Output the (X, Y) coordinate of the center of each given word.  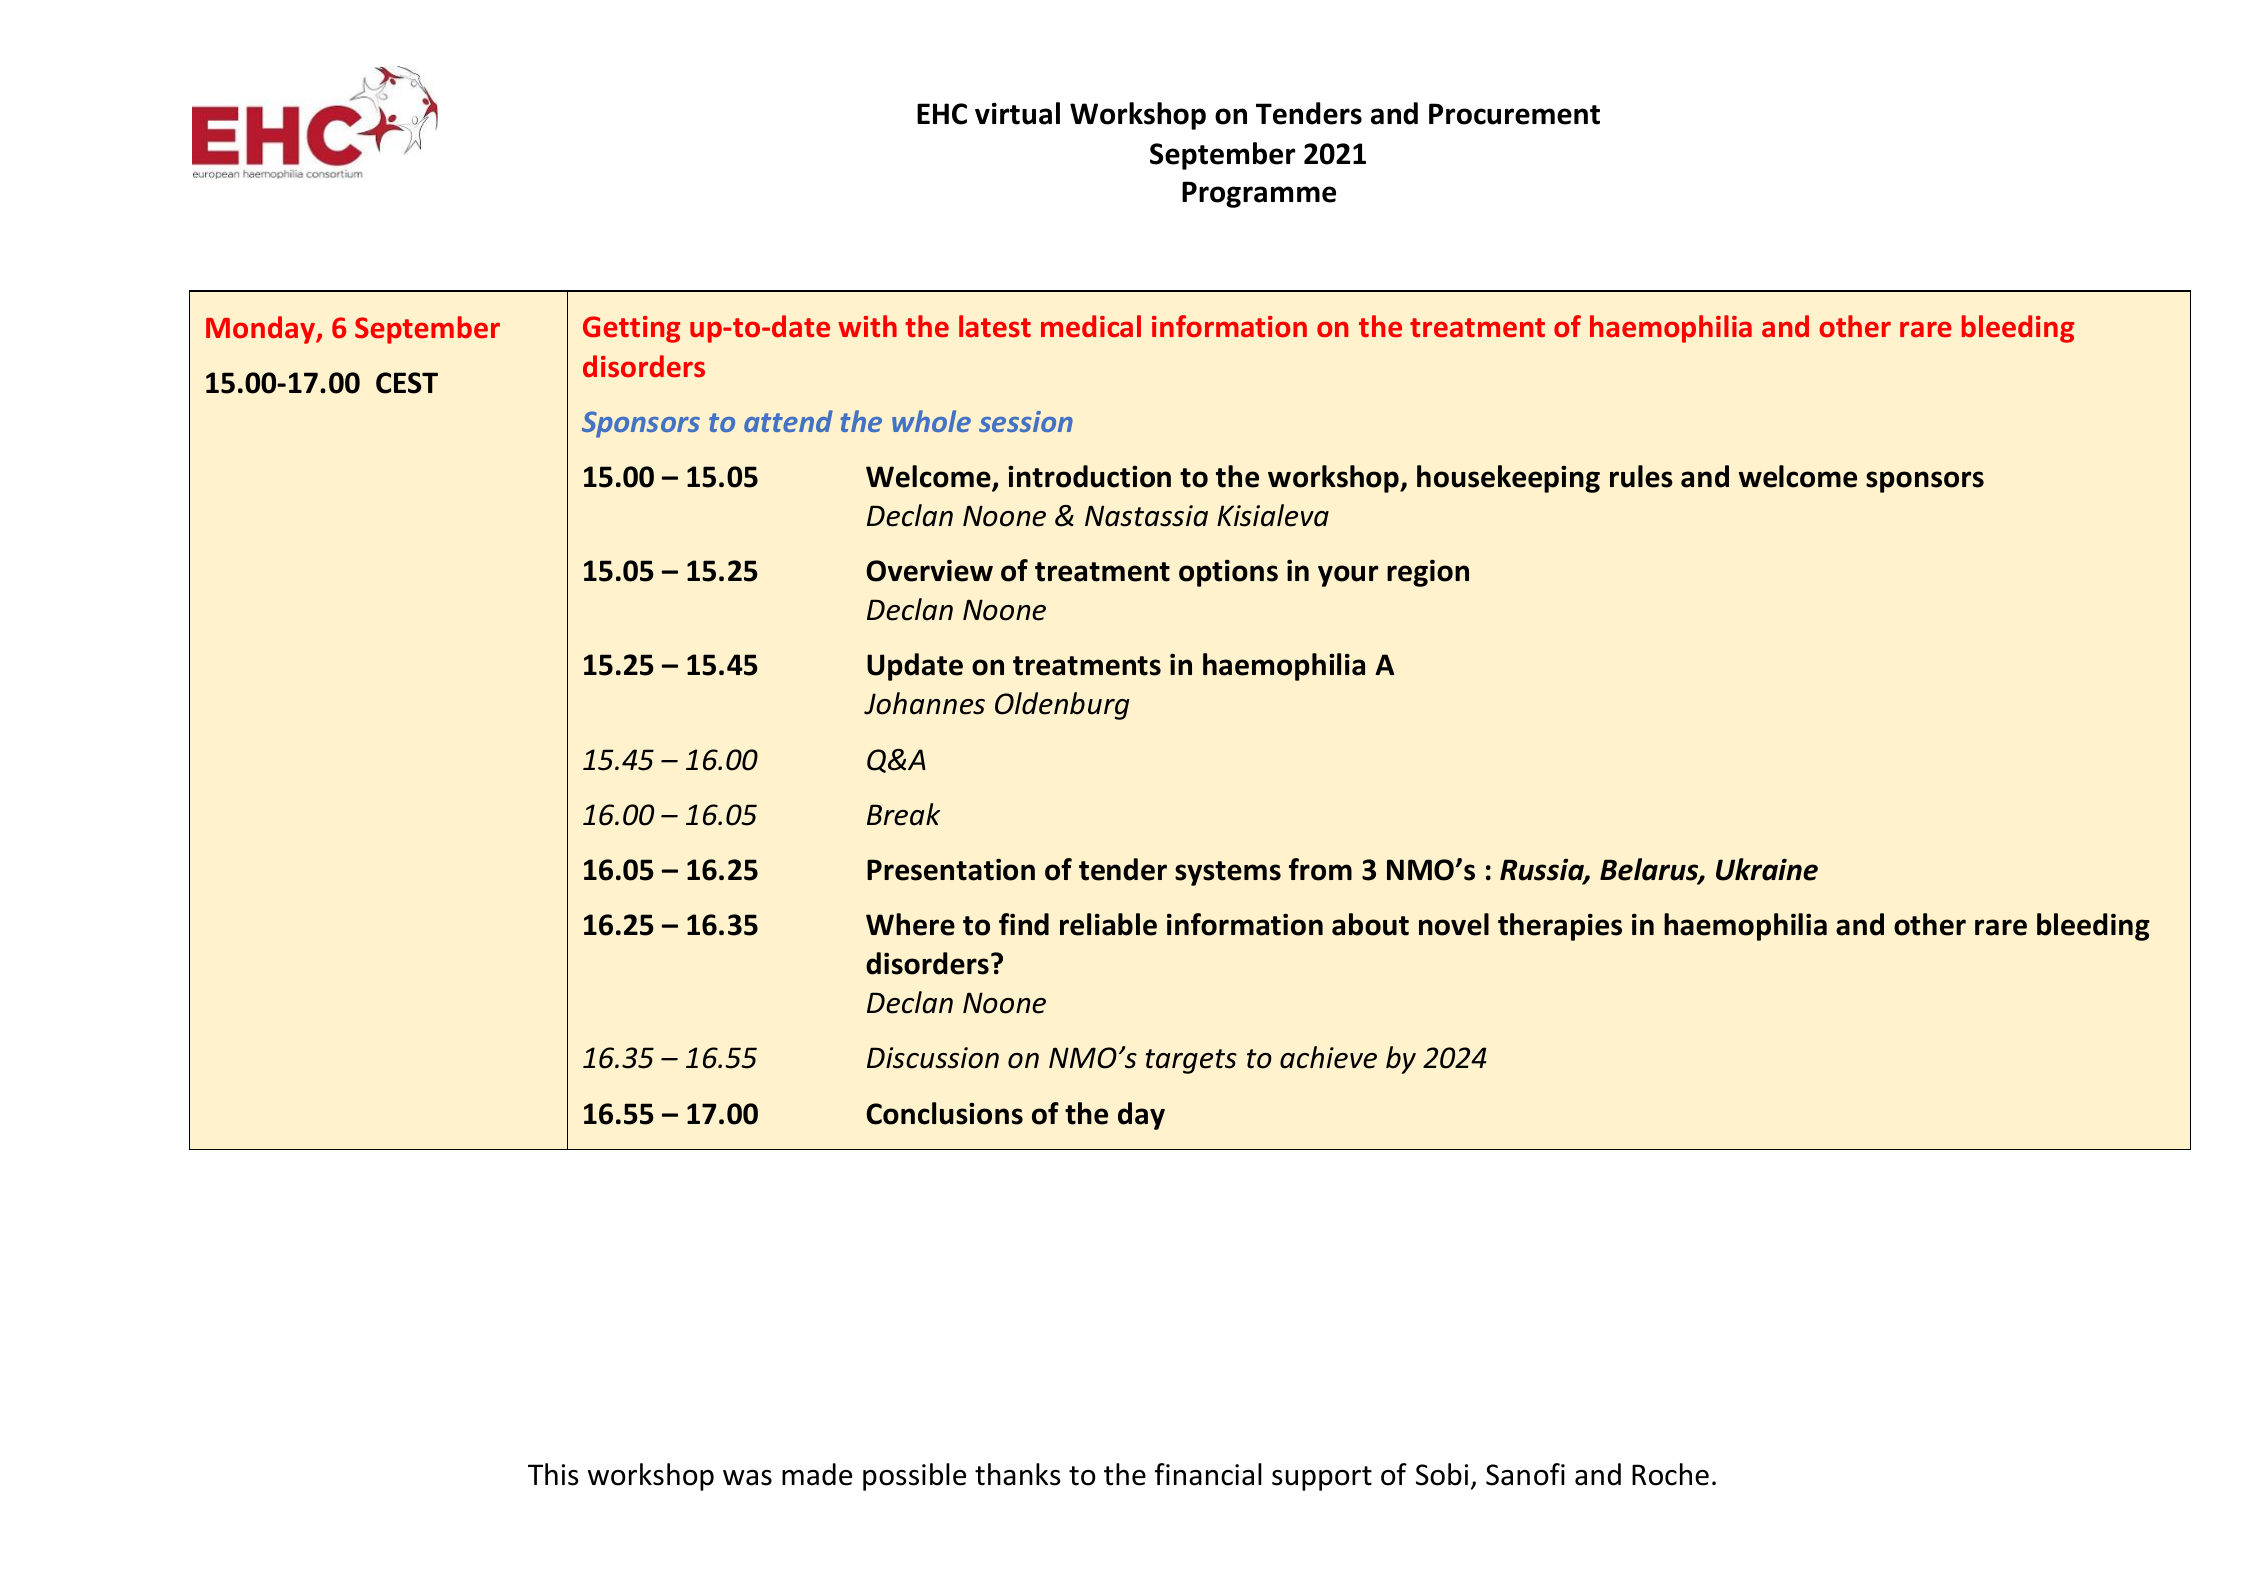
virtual (1017, 113)
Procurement (1514, 114)
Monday (261, 330)
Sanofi (1525, 1474)
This (553, 1474)
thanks (1018, 1474)
